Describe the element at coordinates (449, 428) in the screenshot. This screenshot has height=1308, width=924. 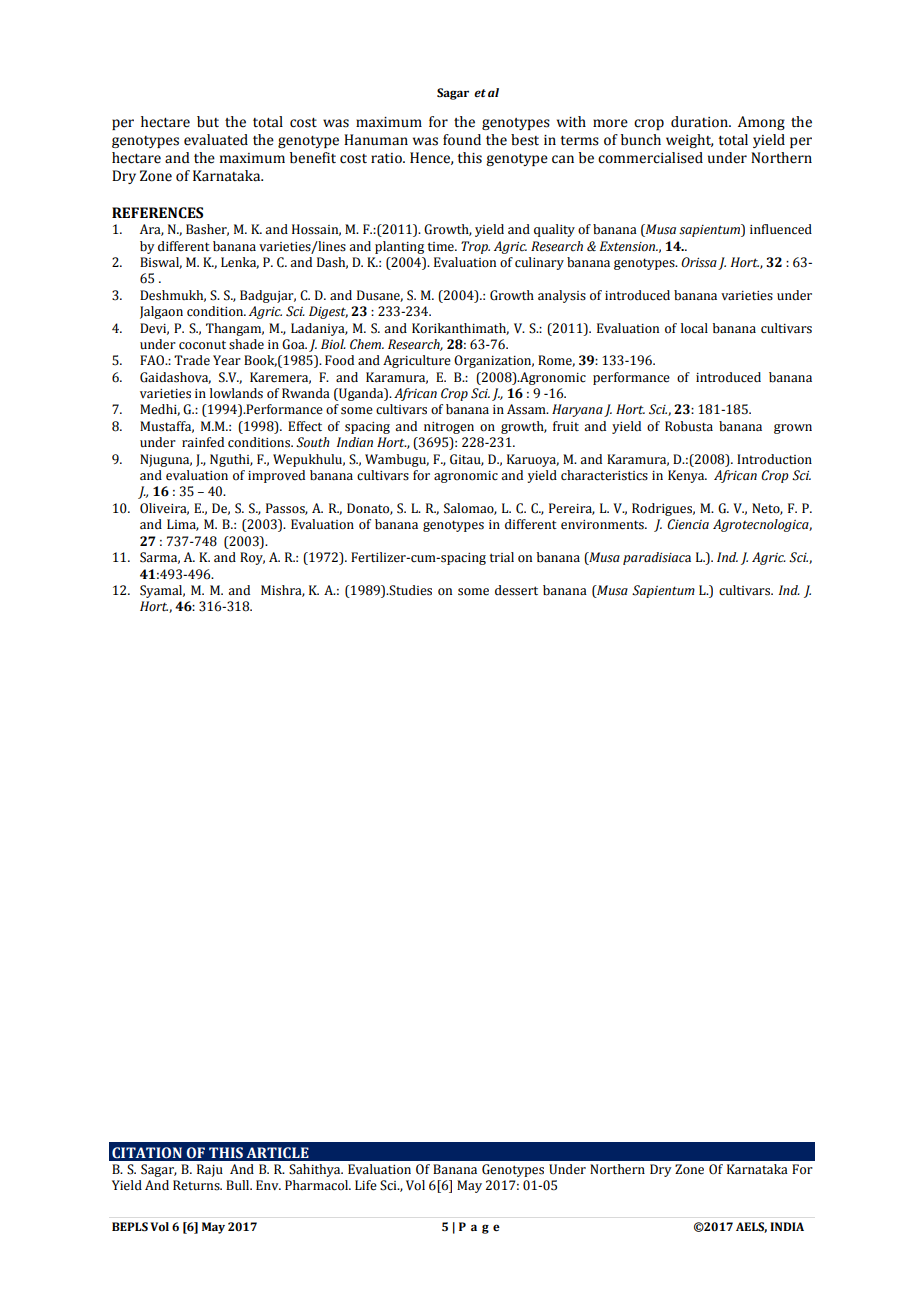
I see `nitrogen` at that location.
